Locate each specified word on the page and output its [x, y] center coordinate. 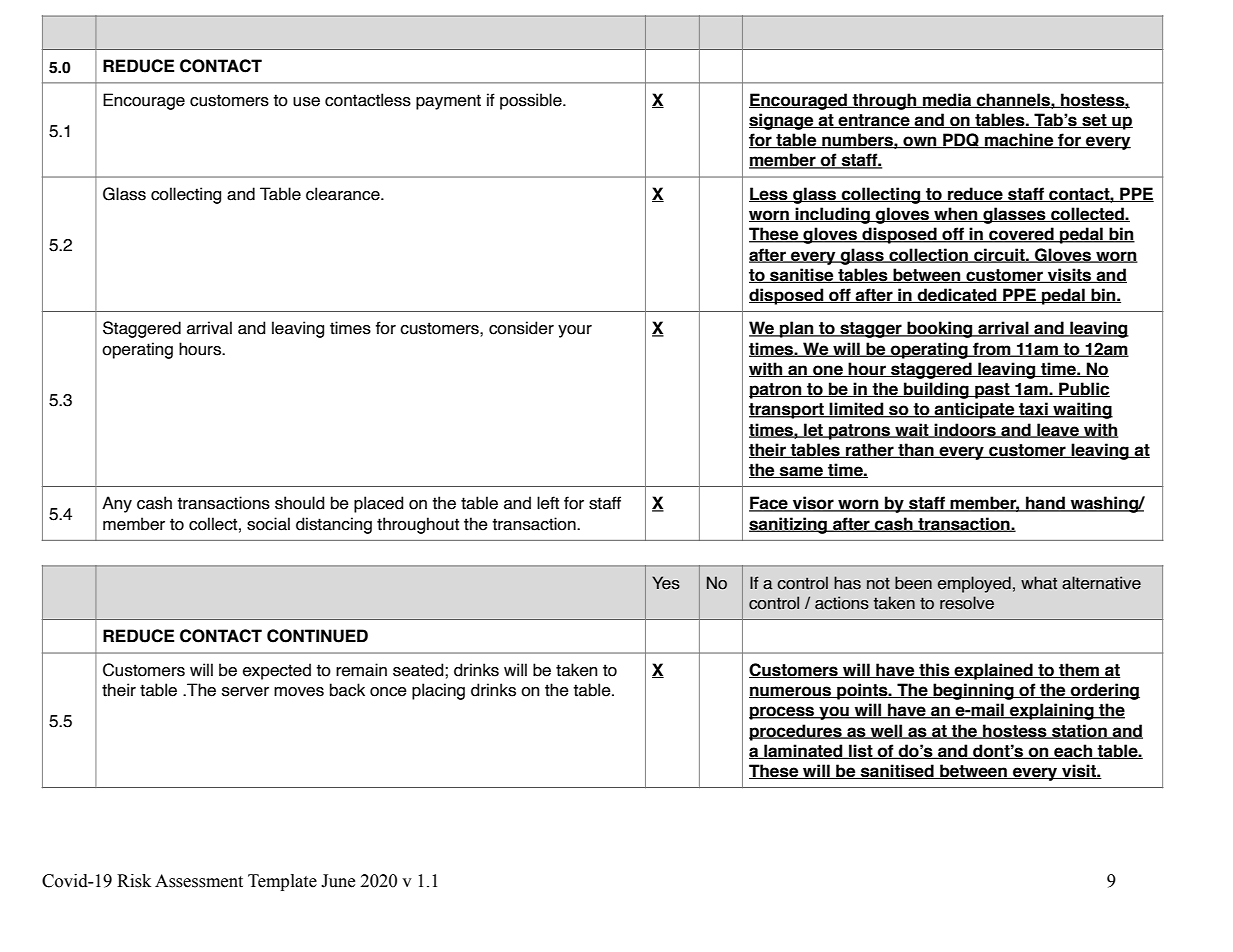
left [548, 503]
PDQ [961, 141]
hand [1045, 504]
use [306, 102]
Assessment [199, 881]
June [338, 881]
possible [532, 101]
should [300, 503]
